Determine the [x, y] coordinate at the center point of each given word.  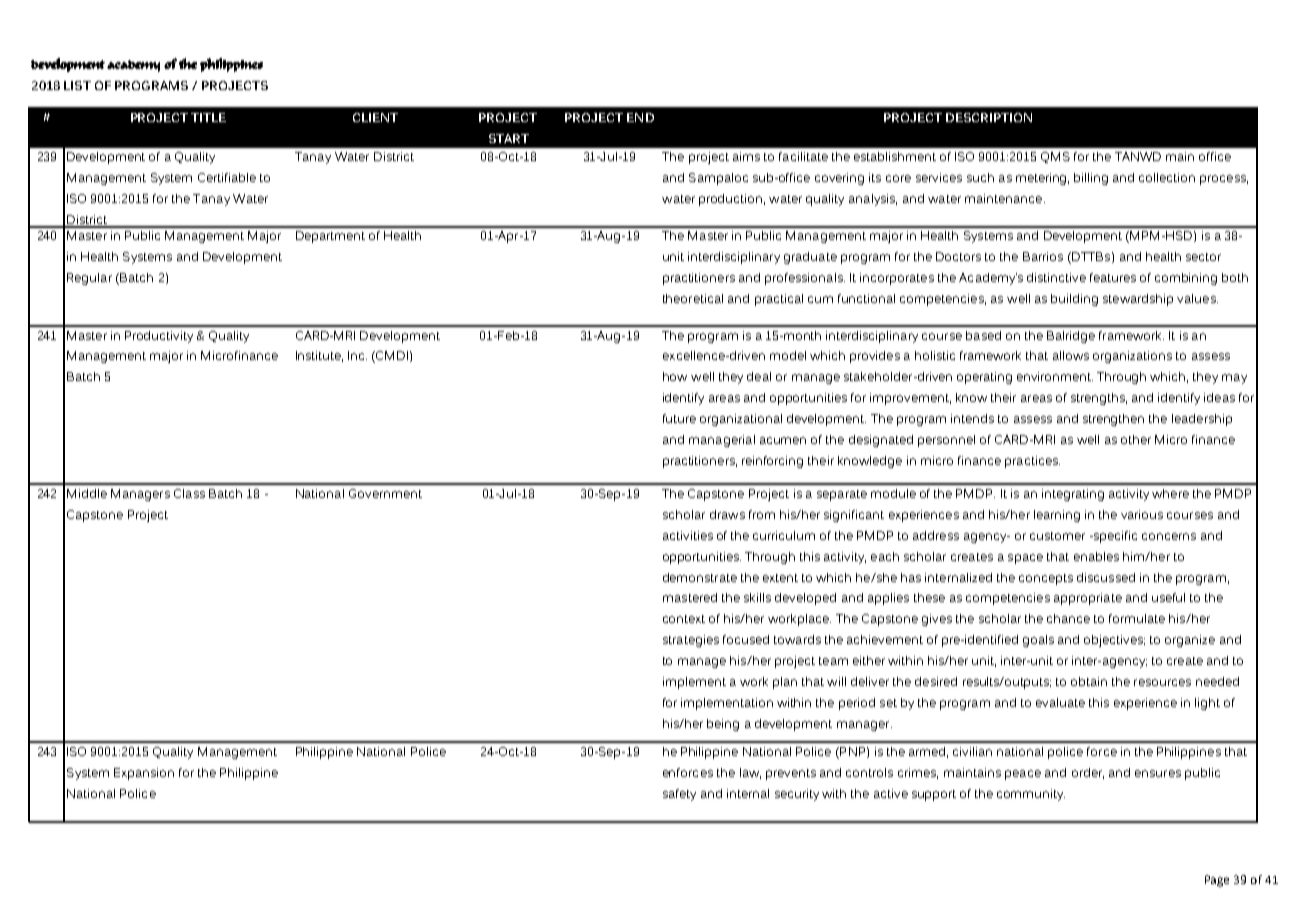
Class [189, 493]
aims [746, 156]
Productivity [159, 337]
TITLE [208, 117]
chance [1068, 618]
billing [1091, 179]
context [684, 619]
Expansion [144, 774]
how [675, 376]
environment [1055, 376]
